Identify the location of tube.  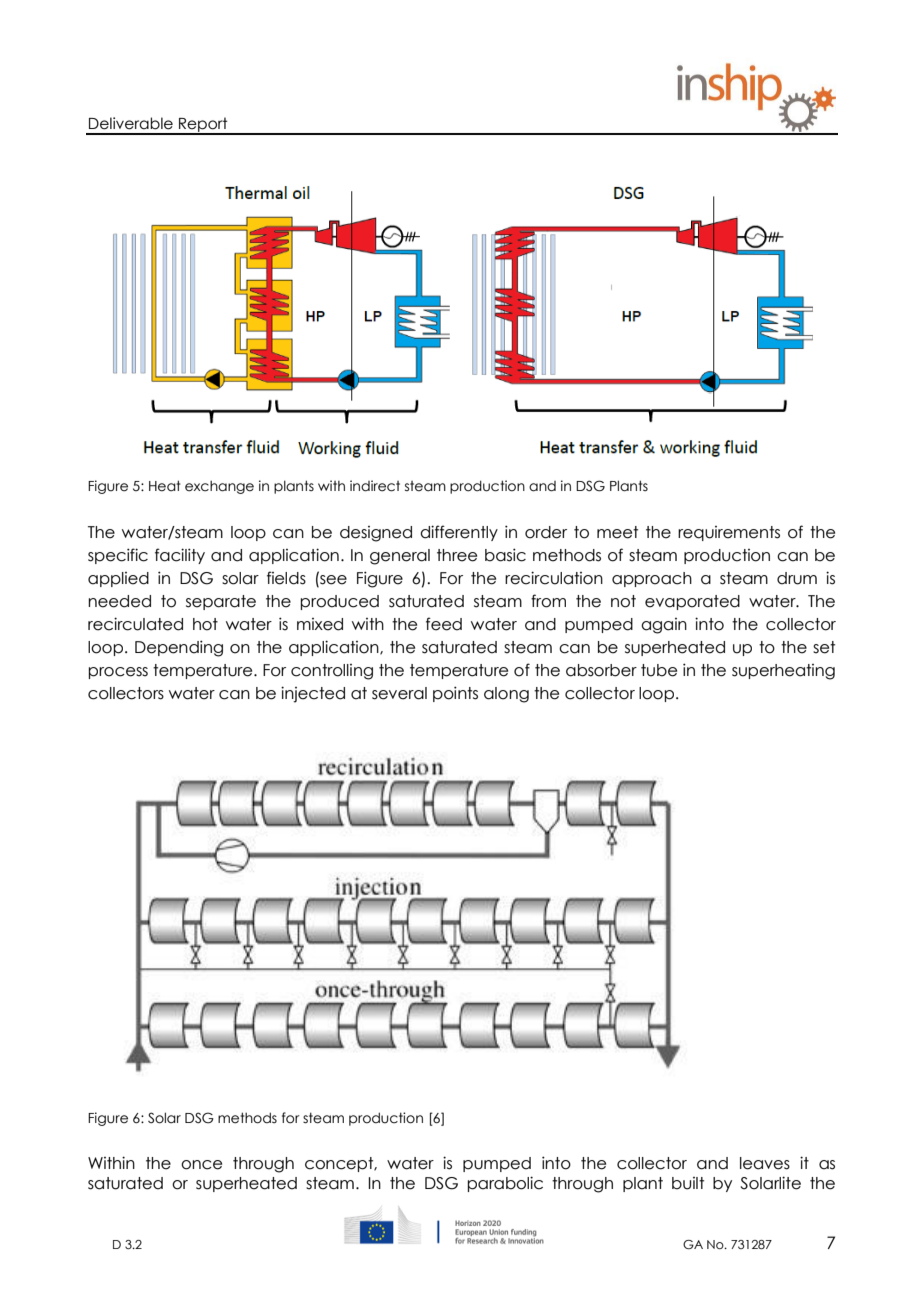
(659, 670).
